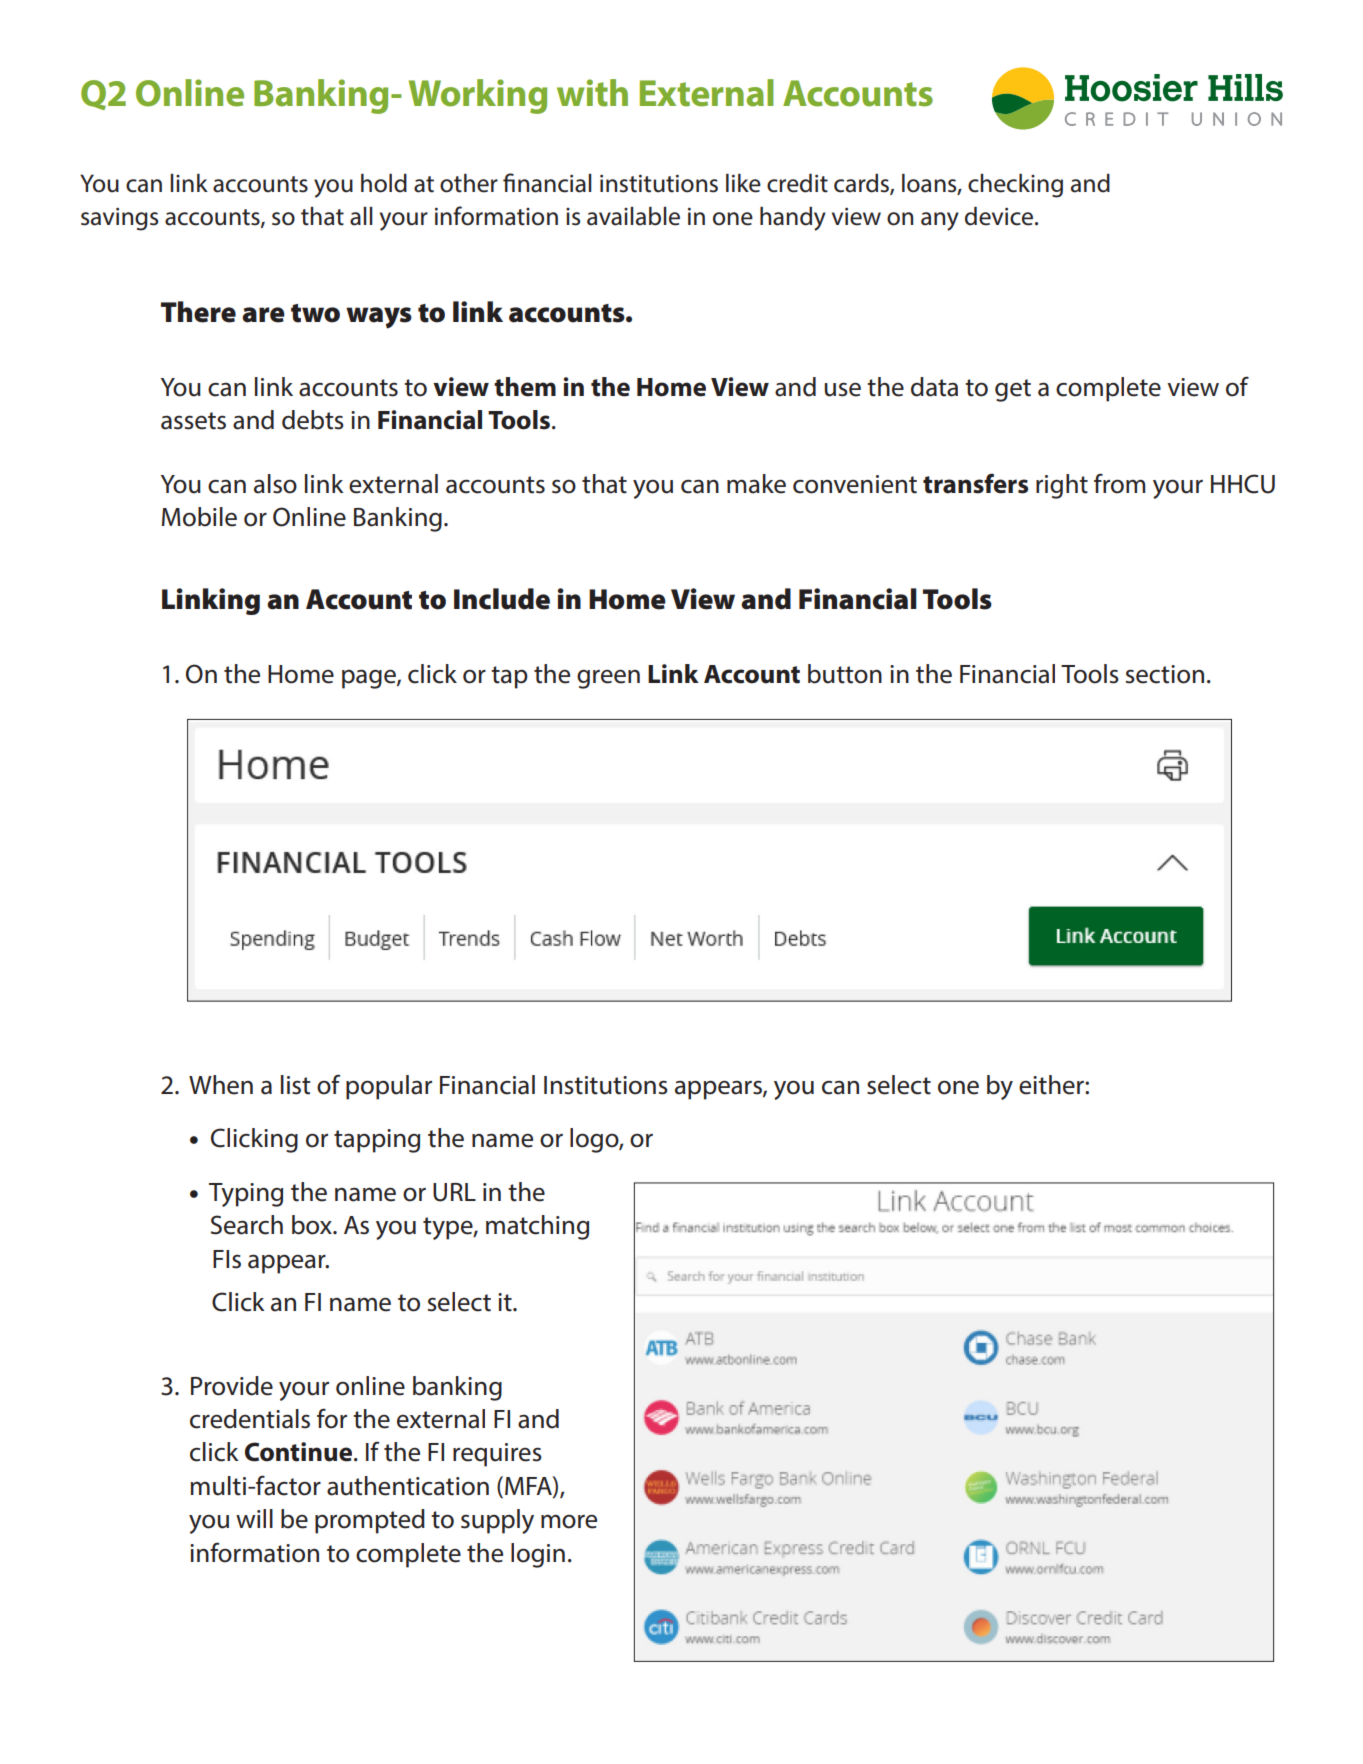 This document has width=1363, height=1764. Describe the element at coordinates (384, 183) in the document. I see `hold` at that location.
